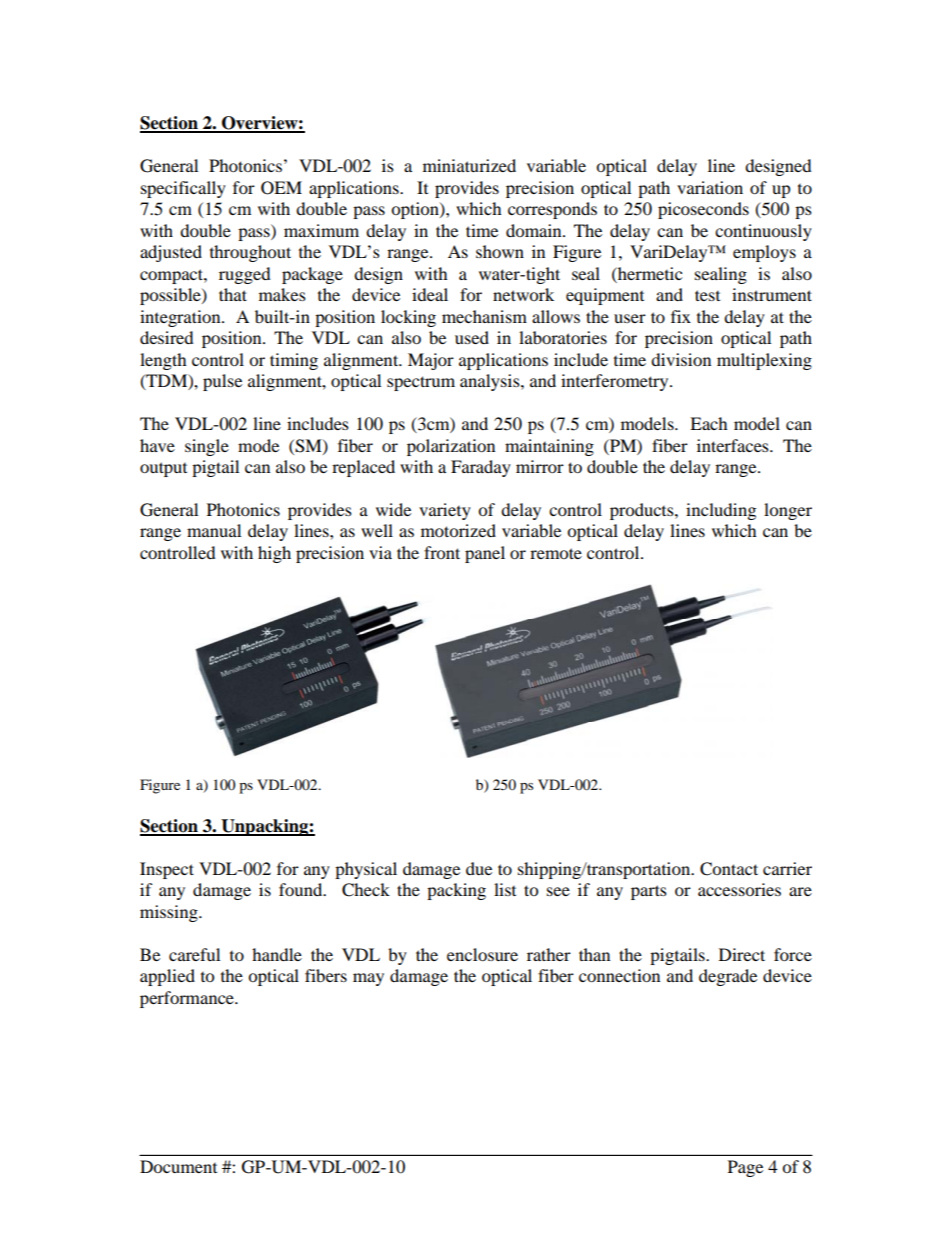  I want to click on including, so click(721, 511).
